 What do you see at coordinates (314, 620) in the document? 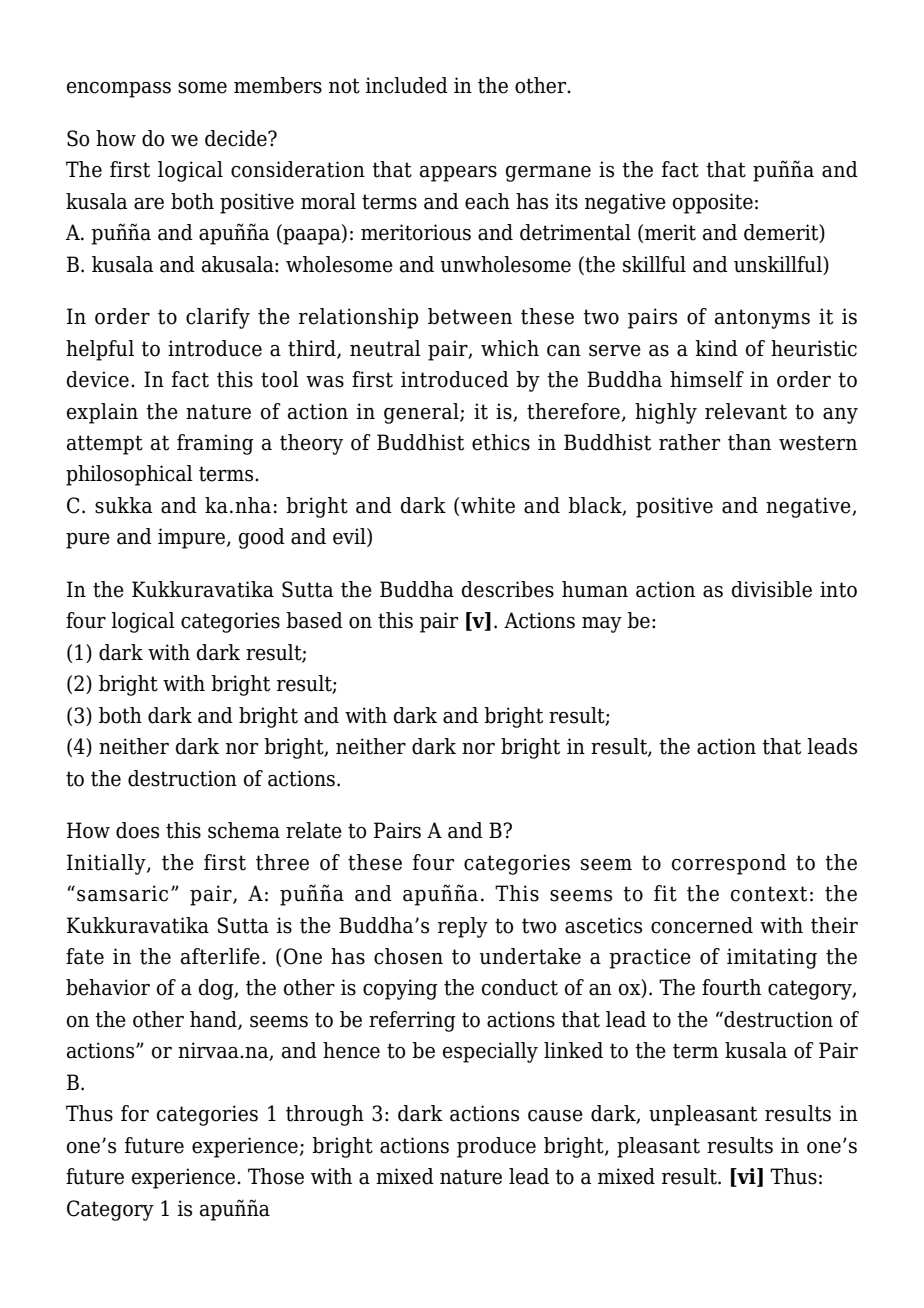
I see `based` at bounding box center [314, 620].
